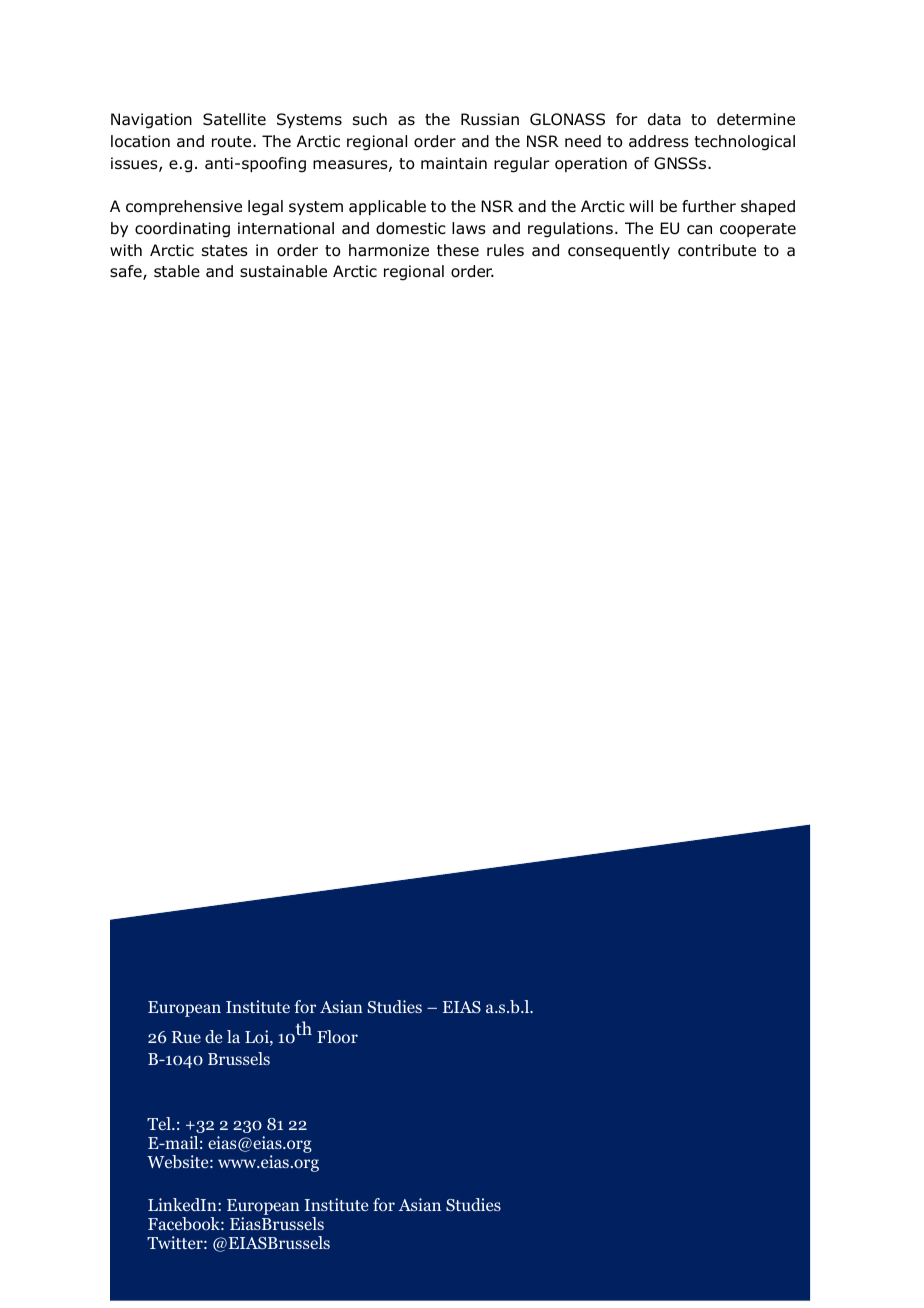  Describe the element at coordinates (177, 271) in the screenshot. I see `stable` at that location.
